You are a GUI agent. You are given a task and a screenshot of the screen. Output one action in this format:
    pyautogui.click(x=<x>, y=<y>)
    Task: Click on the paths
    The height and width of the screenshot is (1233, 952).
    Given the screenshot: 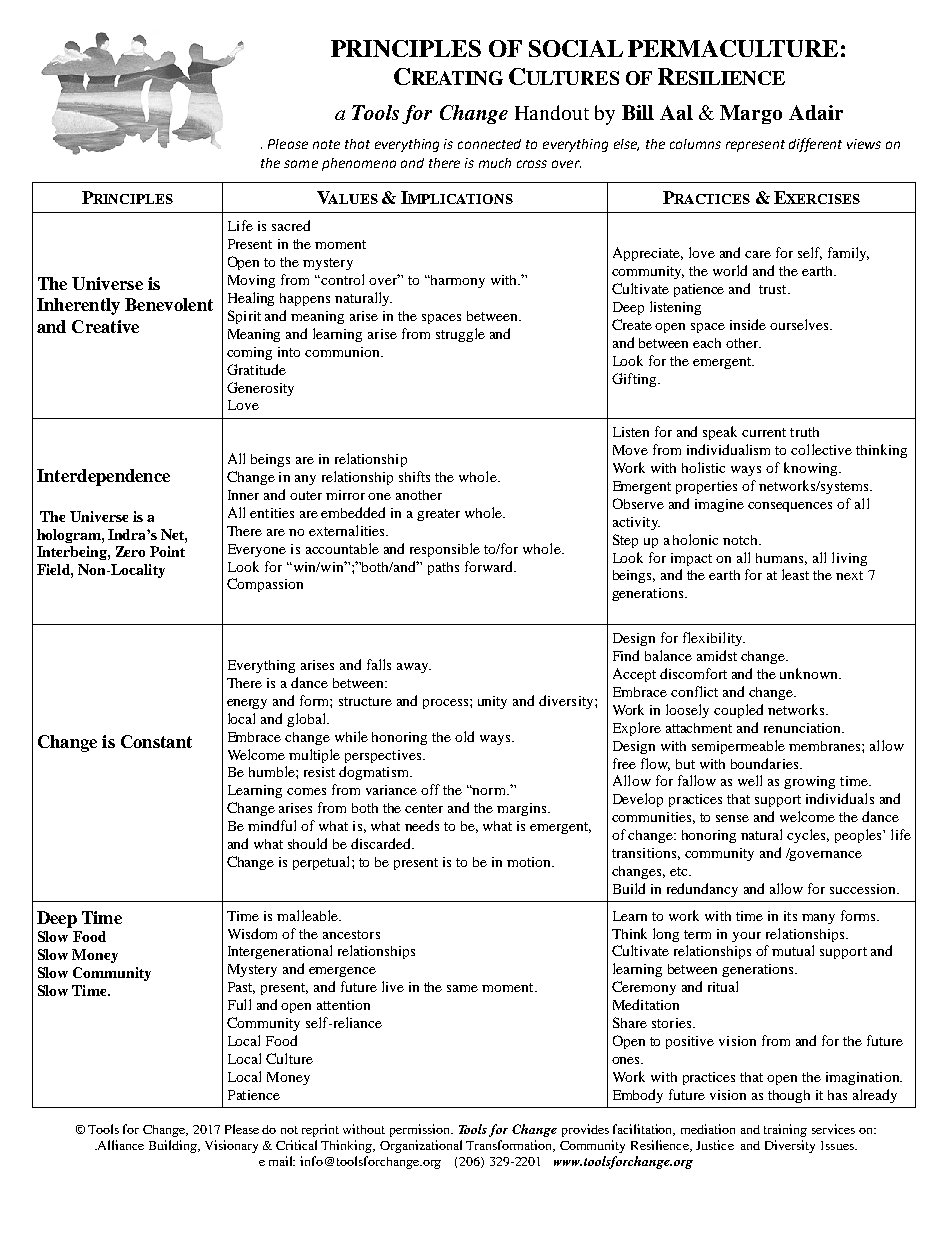 What is the action you would take?
    pyautogui.click(x=443, y=568)
